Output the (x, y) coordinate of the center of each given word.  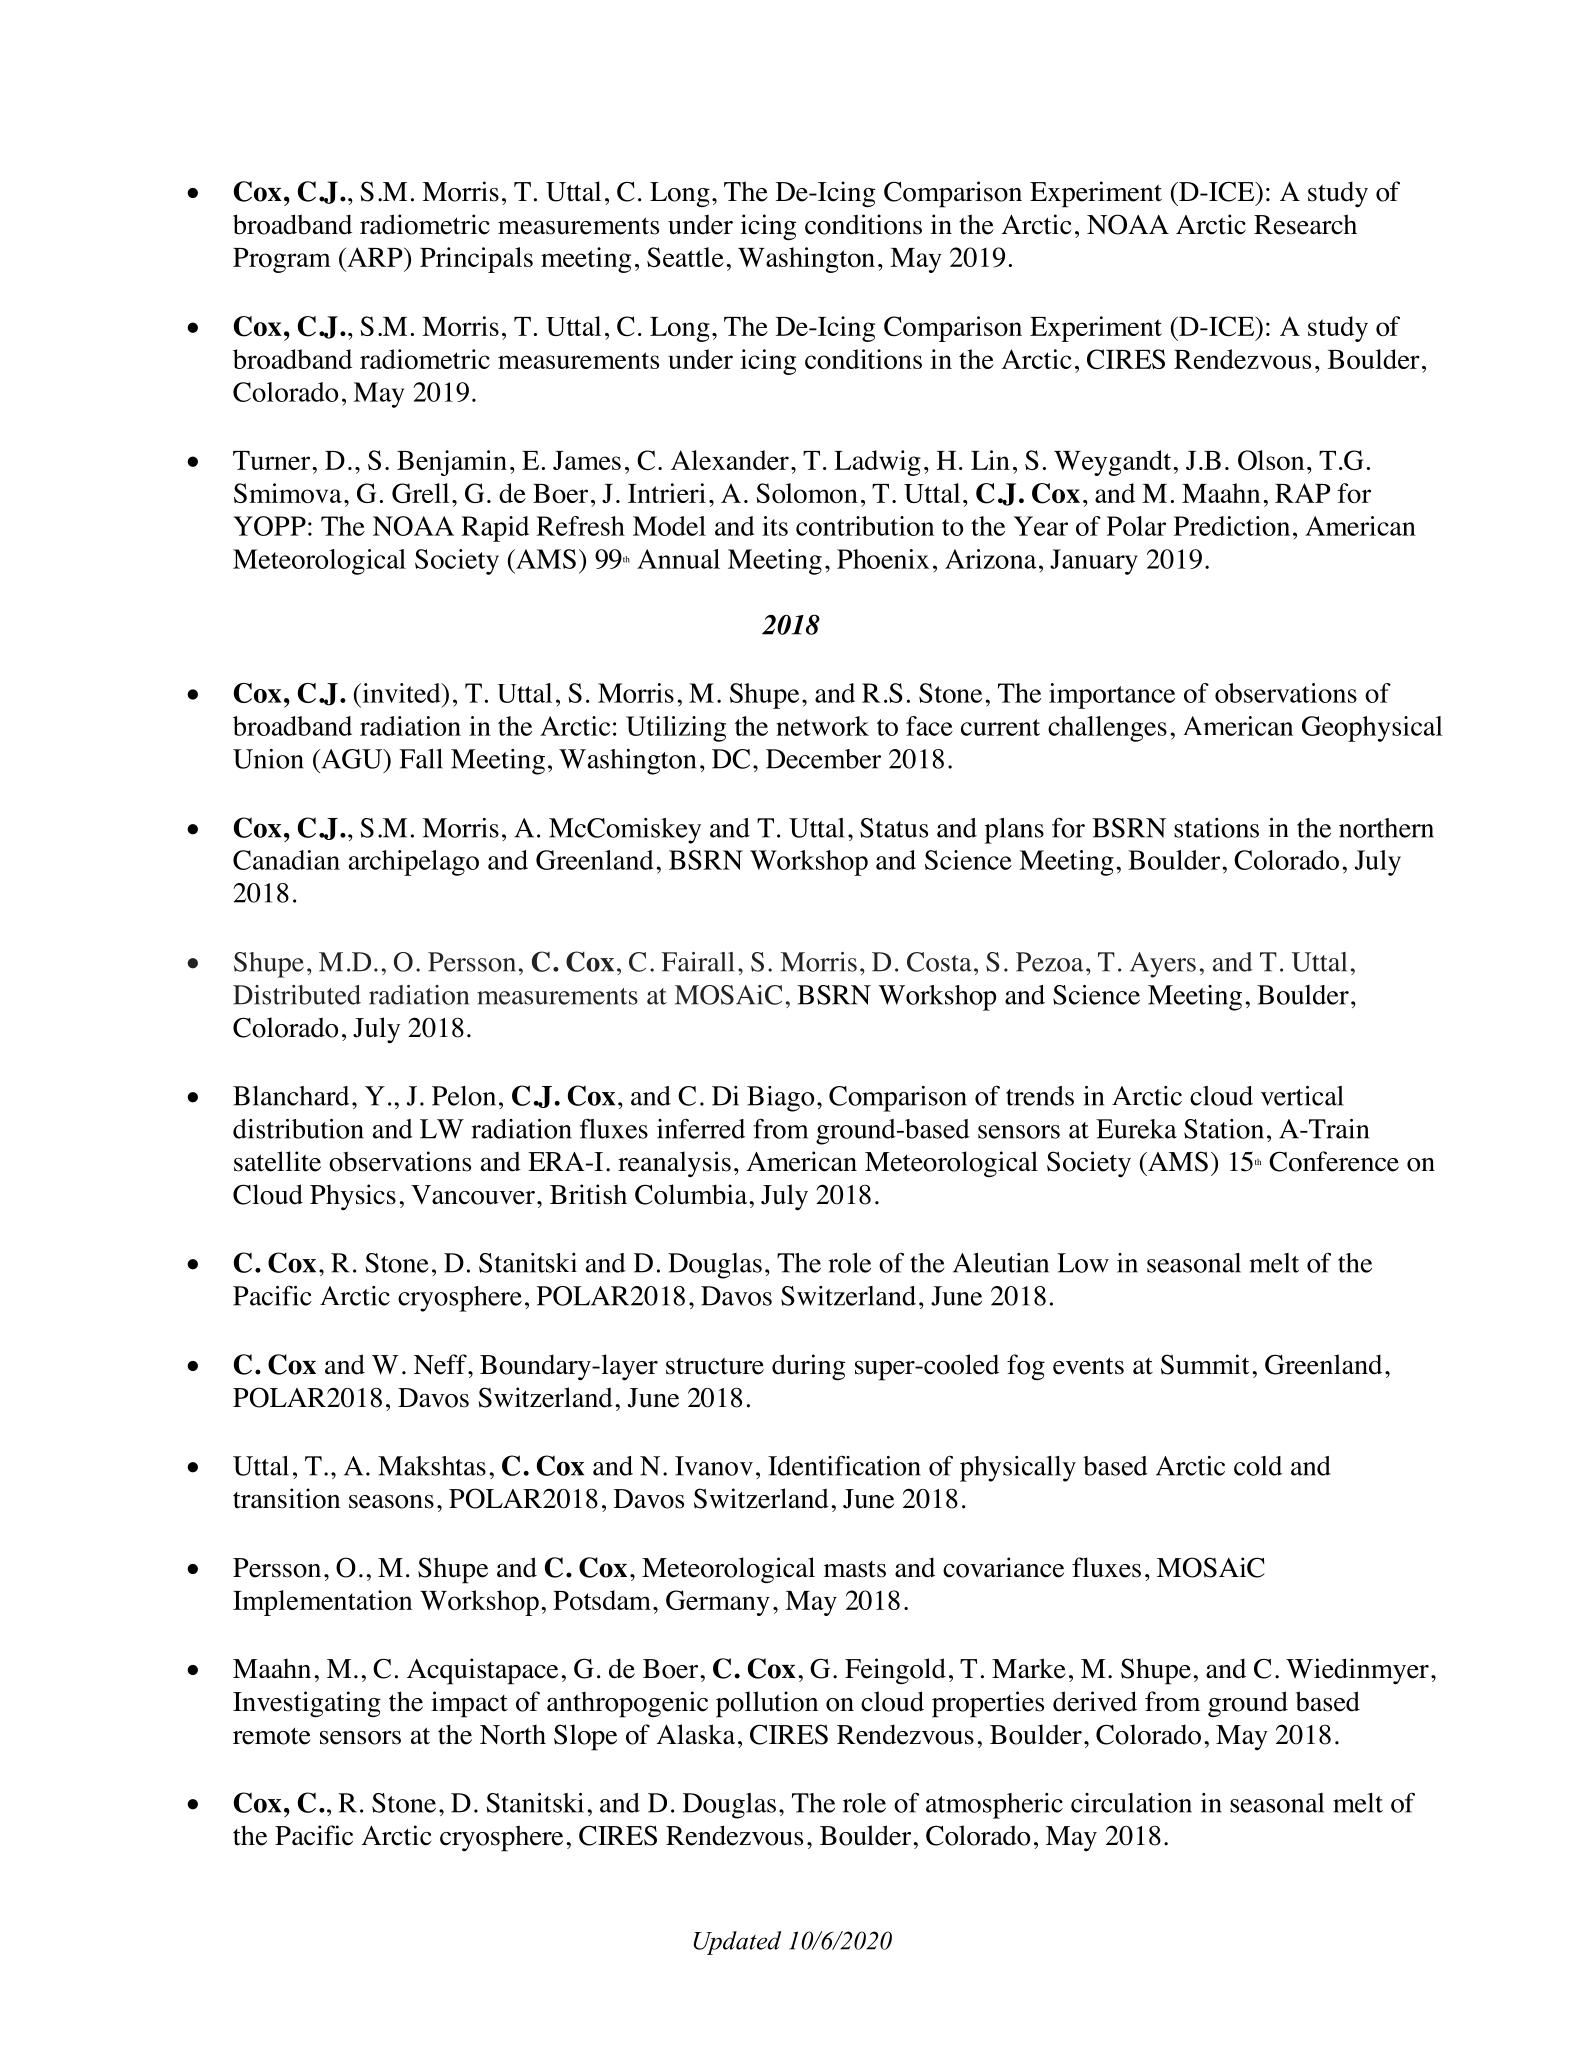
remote (272, 1736)
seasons (391, 1501)
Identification (844, 1466)
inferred (701, 1128)
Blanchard (291, 1096)
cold (1258, 1466)
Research (1305, 224)
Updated (737, 1943)
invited (401, 693)
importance (1112, 696)
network (822, 726)
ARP (375, 257)
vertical (1302, 1096)
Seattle (685, 257)
